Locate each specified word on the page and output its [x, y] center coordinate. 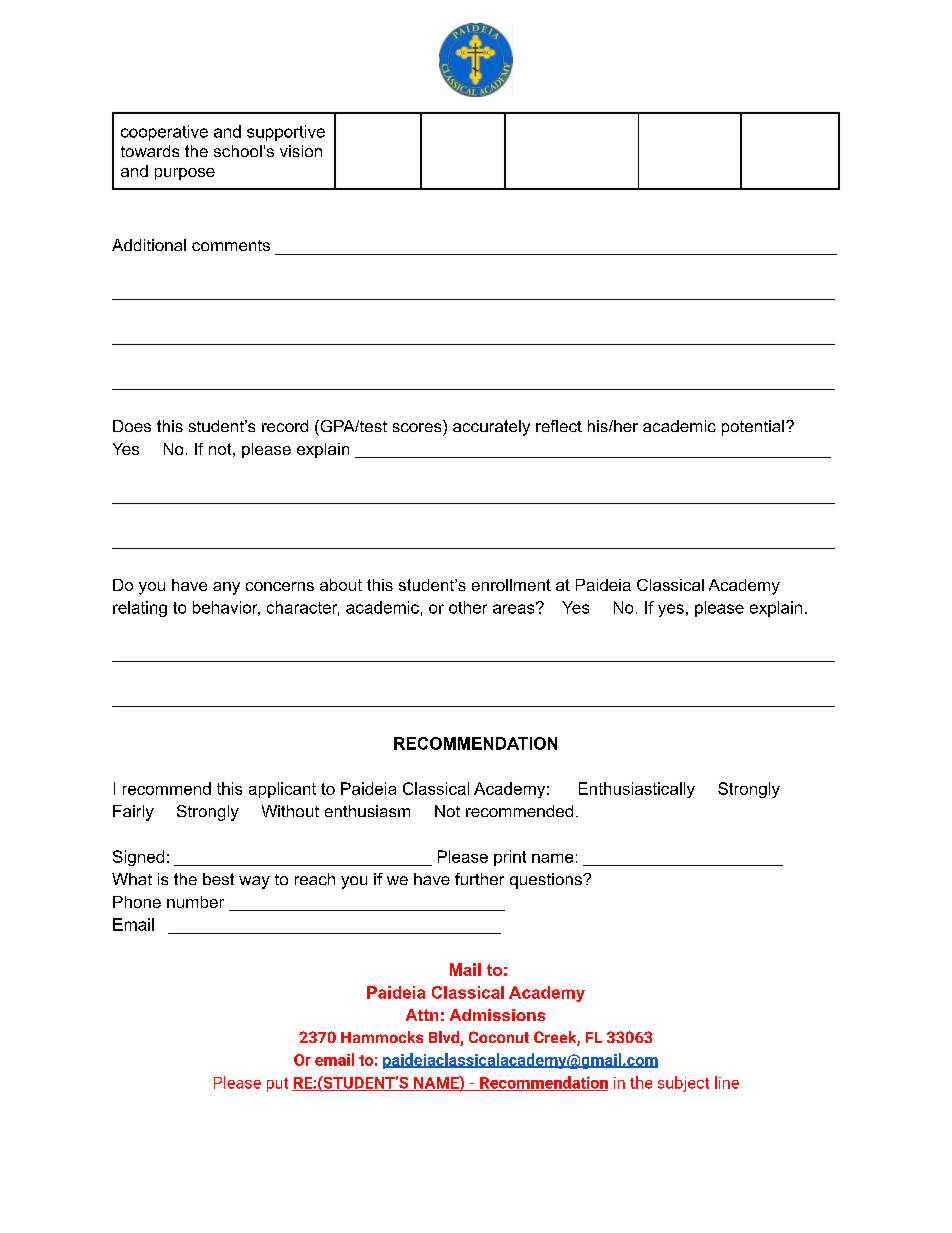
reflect [559, 426]
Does [132, 426]
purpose [185, 174]
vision [301, 151]
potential [753, 428]
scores [417, 427]
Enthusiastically [637, 790]
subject [683, 1084]
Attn [422, 1015]
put [277, 1085]
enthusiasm [367, 811]
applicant [282, 790]
